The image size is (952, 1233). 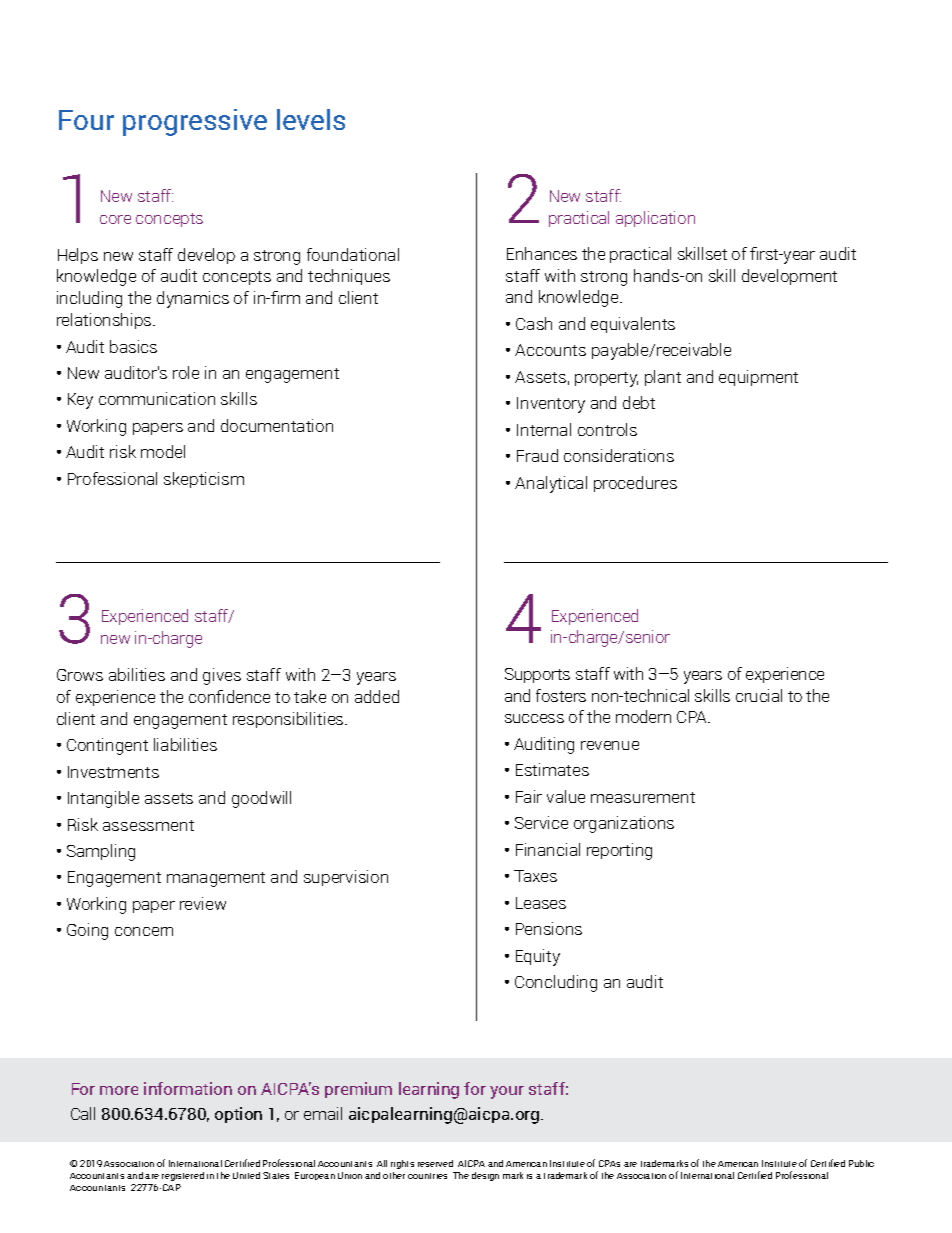 I want to click on procedures, so click(x=635, y=484).
